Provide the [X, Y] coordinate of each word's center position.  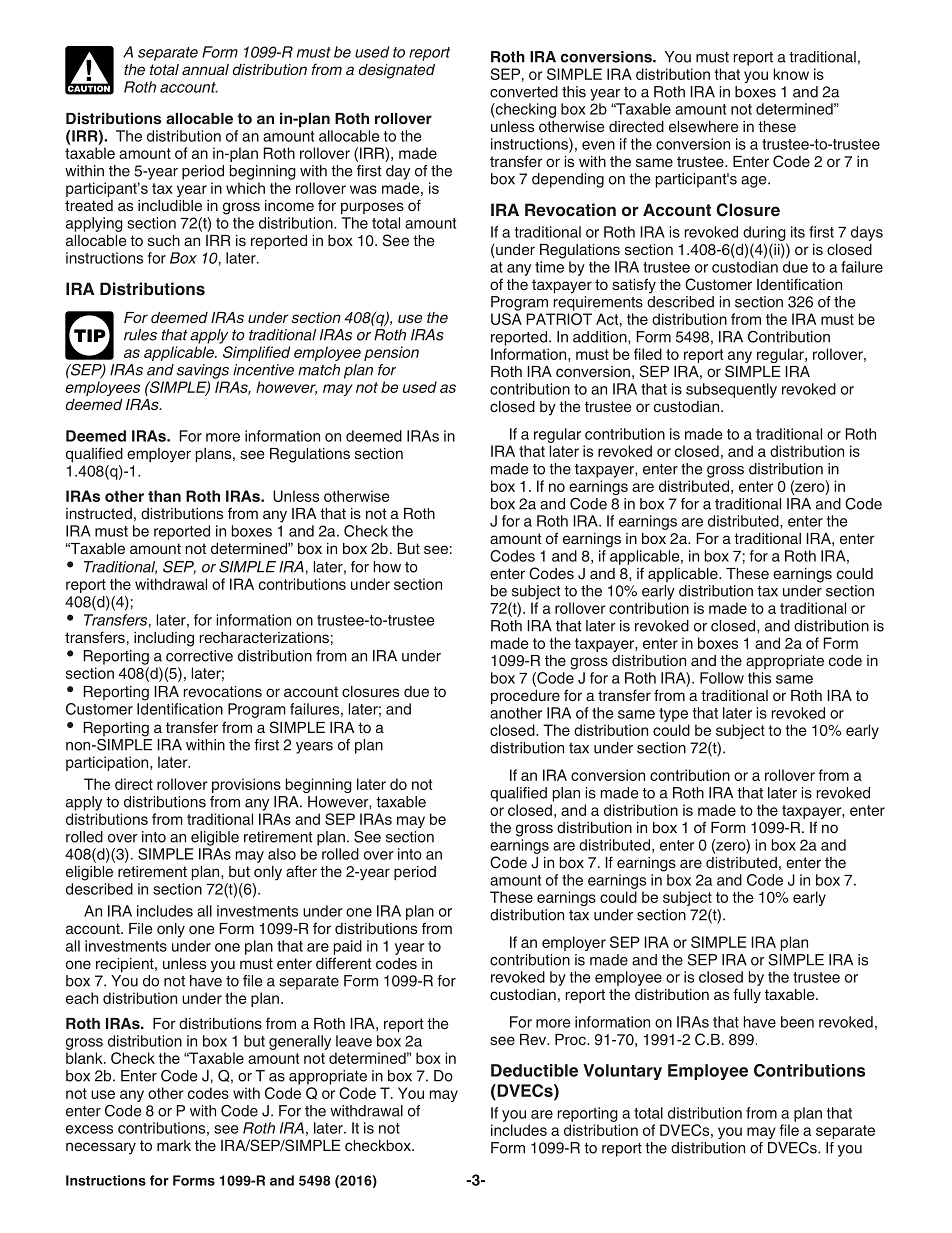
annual [205, 69]
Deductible [534, 1070]
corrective [199, 656]
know [791, 74]
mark [174, 1145]
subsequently [731, 390]
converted [524, 92]
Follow [722, 678]
